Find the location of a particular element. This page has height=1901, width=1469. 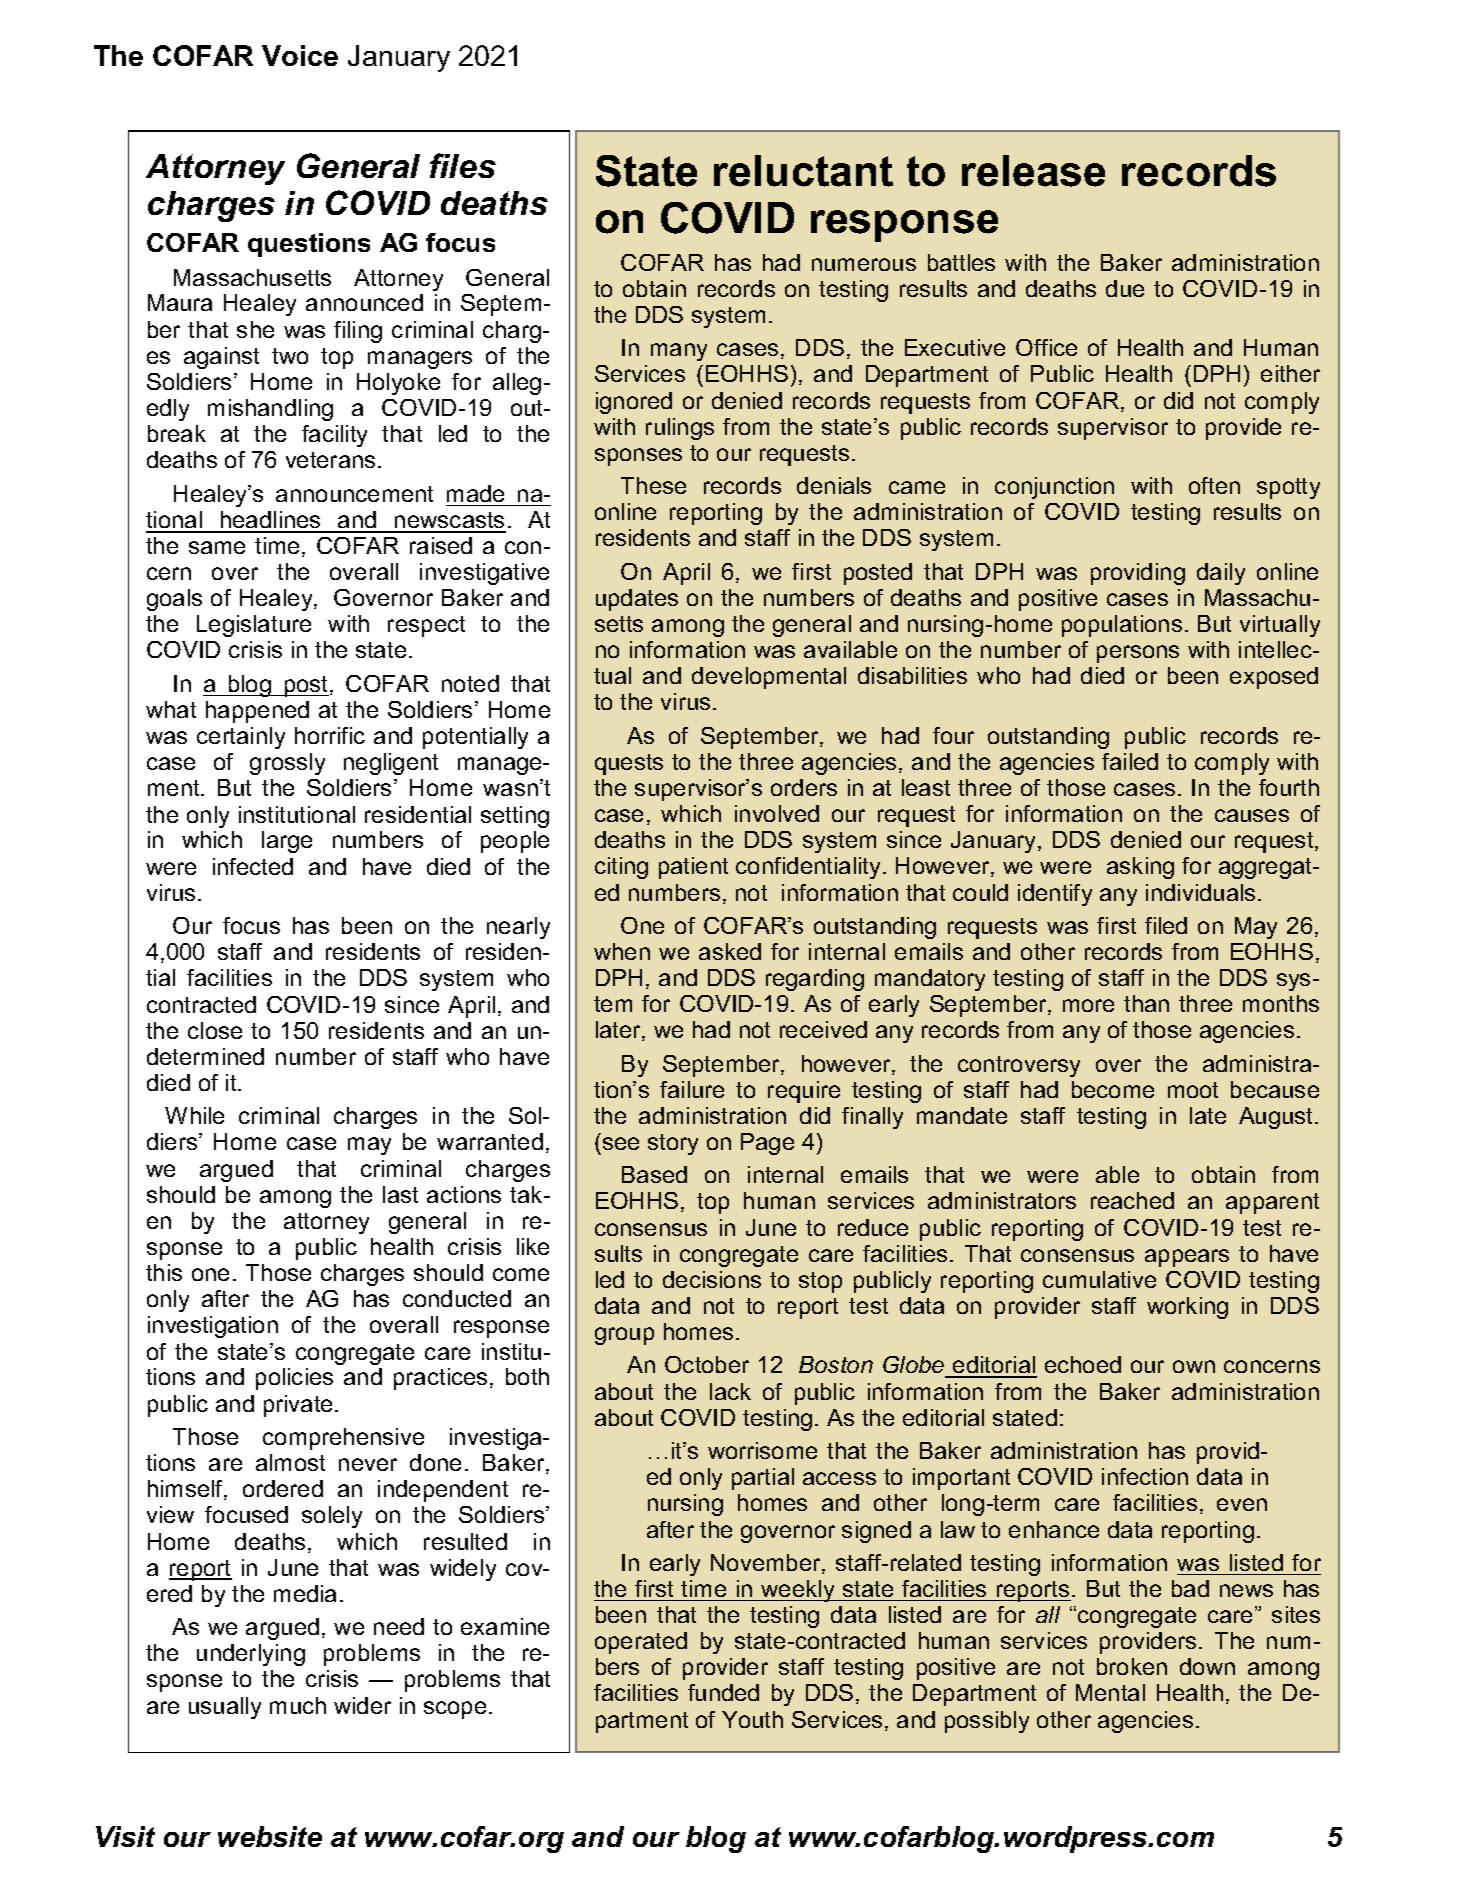

persons is located at coordinates (1138, 654).
